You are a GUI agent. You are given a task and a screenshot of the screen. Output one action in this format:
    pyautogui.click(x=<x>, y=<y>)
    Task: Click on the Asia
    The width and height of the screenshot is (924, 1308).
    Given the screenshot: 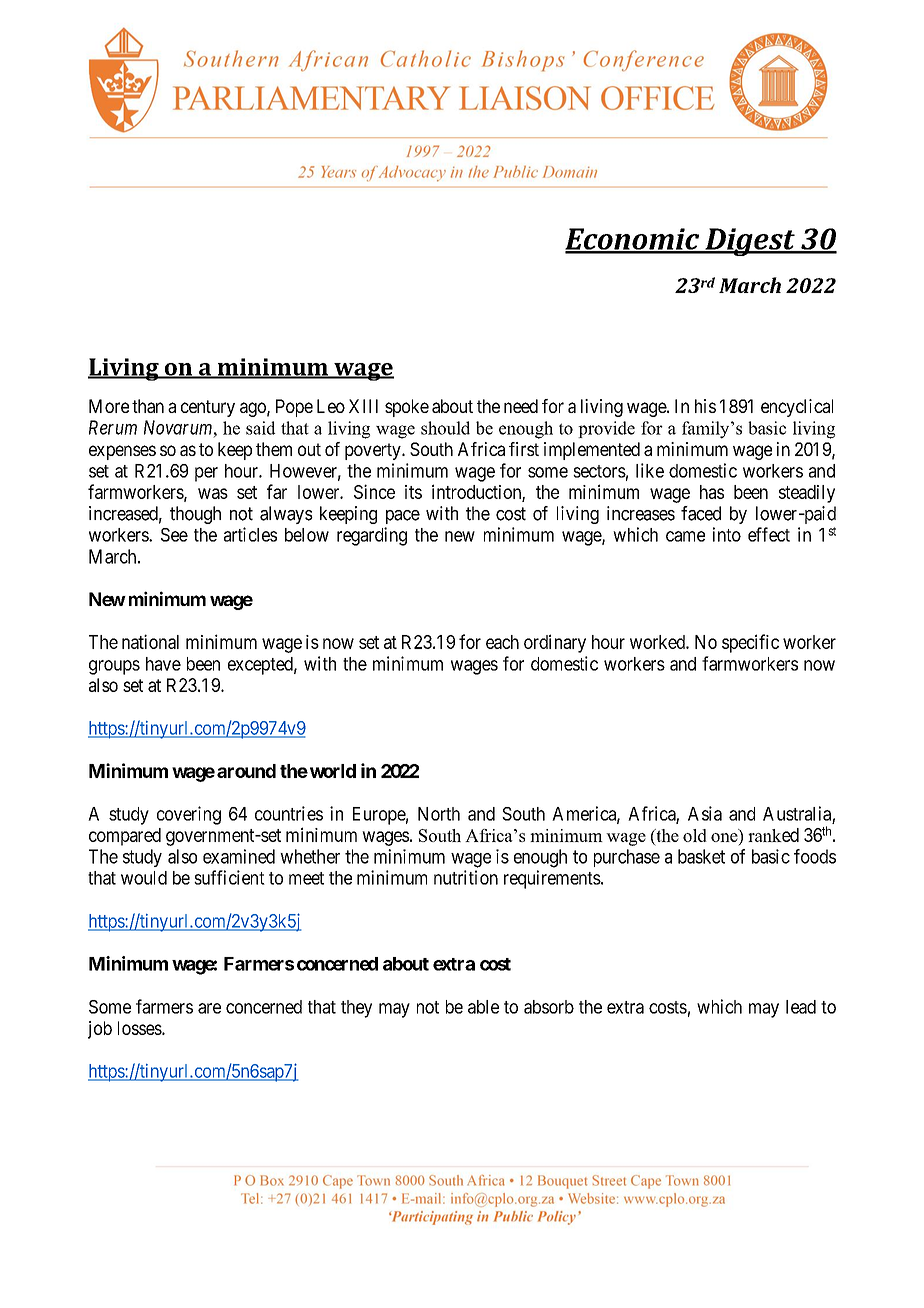 What is the action you would take?
    pyautogui.click(x=705, y=813)
